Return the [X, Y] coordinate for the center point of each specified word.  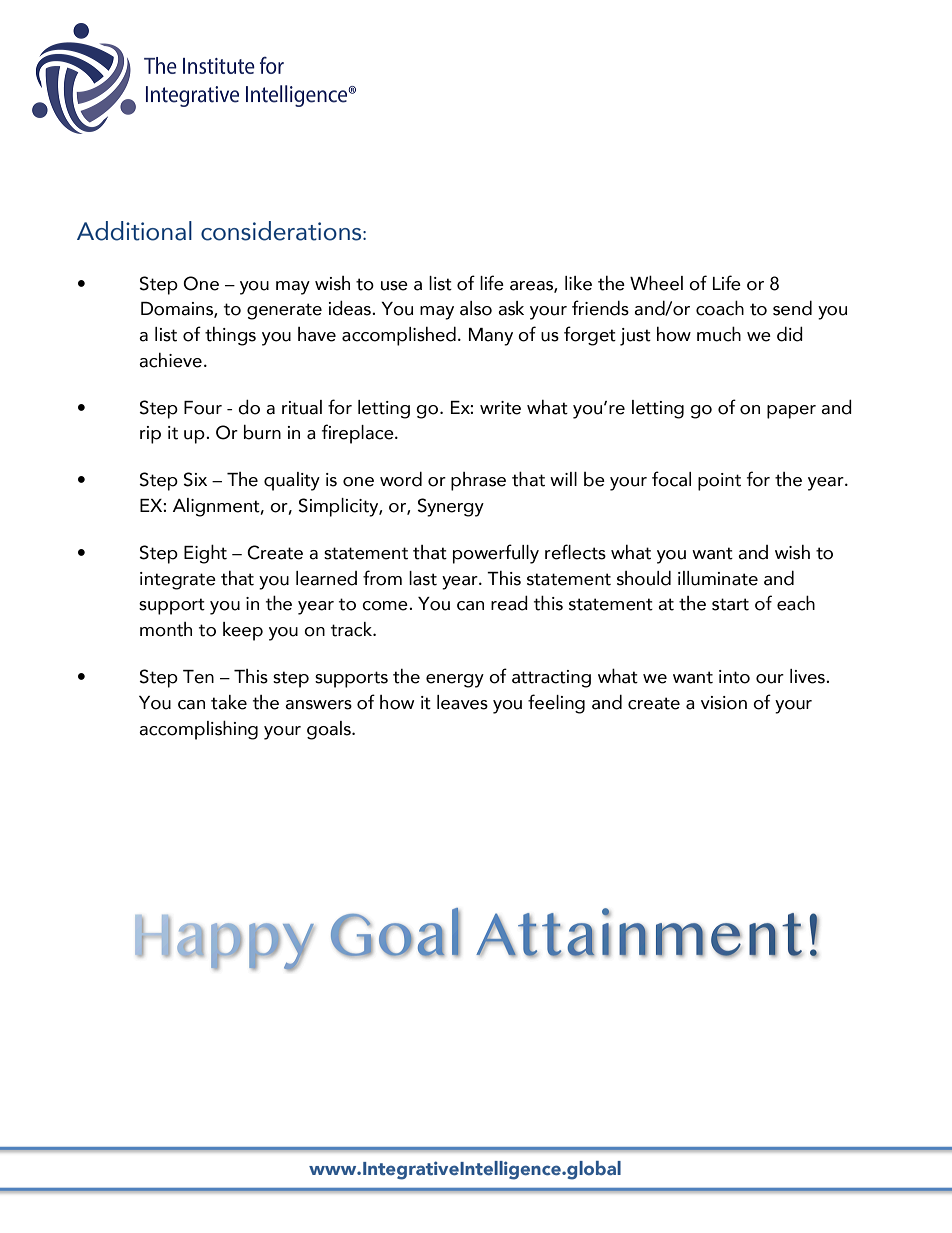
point [719, 482]
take [229, 702]
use [394, 286]
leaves [462, 702]
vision [724, 703]
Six [195, 479]
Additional [134, 231]
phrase [478, 481]
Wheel [656, 283]
